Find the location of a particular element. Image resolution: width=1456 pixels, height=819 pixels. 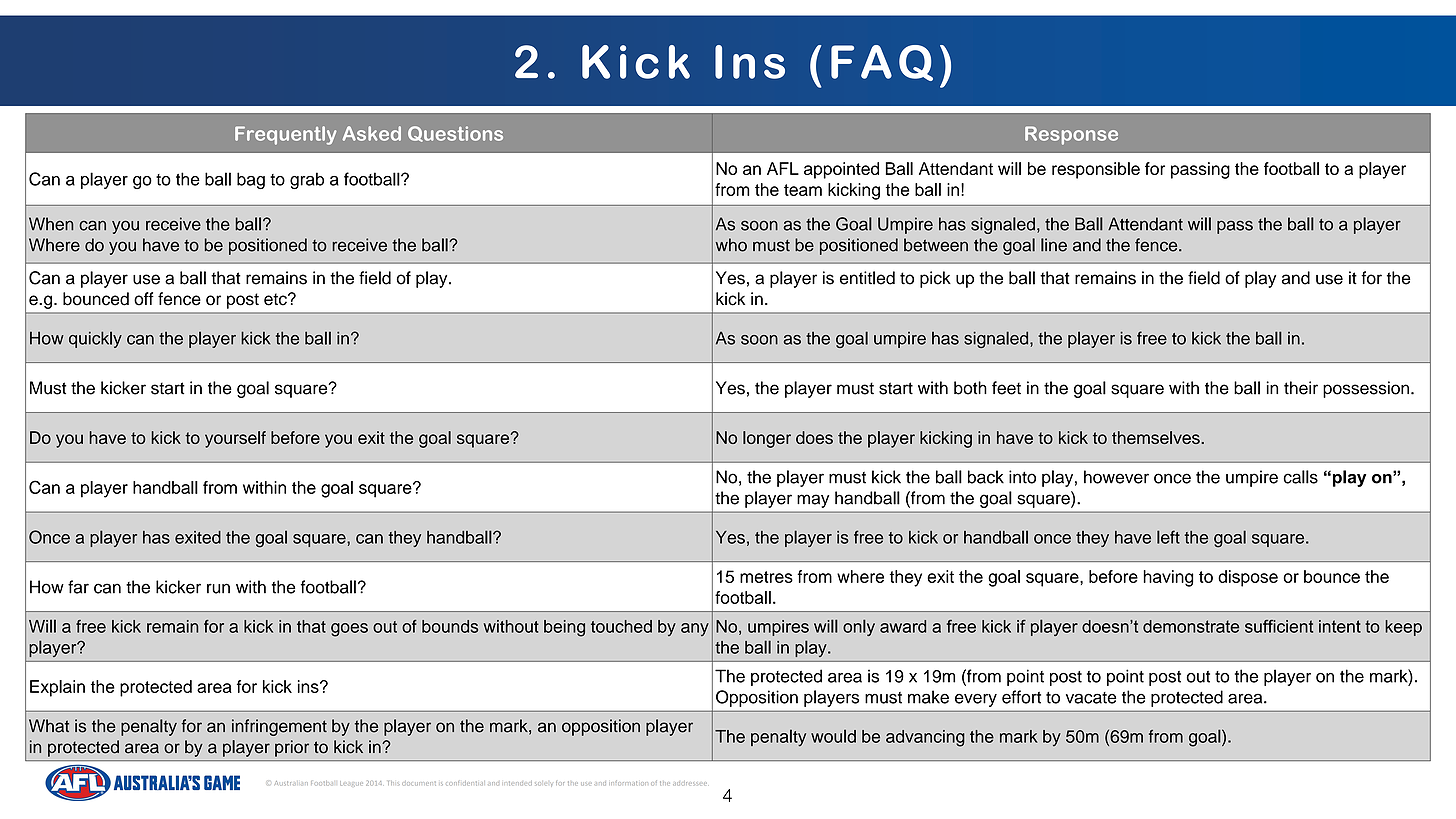

FAQ is located at coordinates (882, 63).
